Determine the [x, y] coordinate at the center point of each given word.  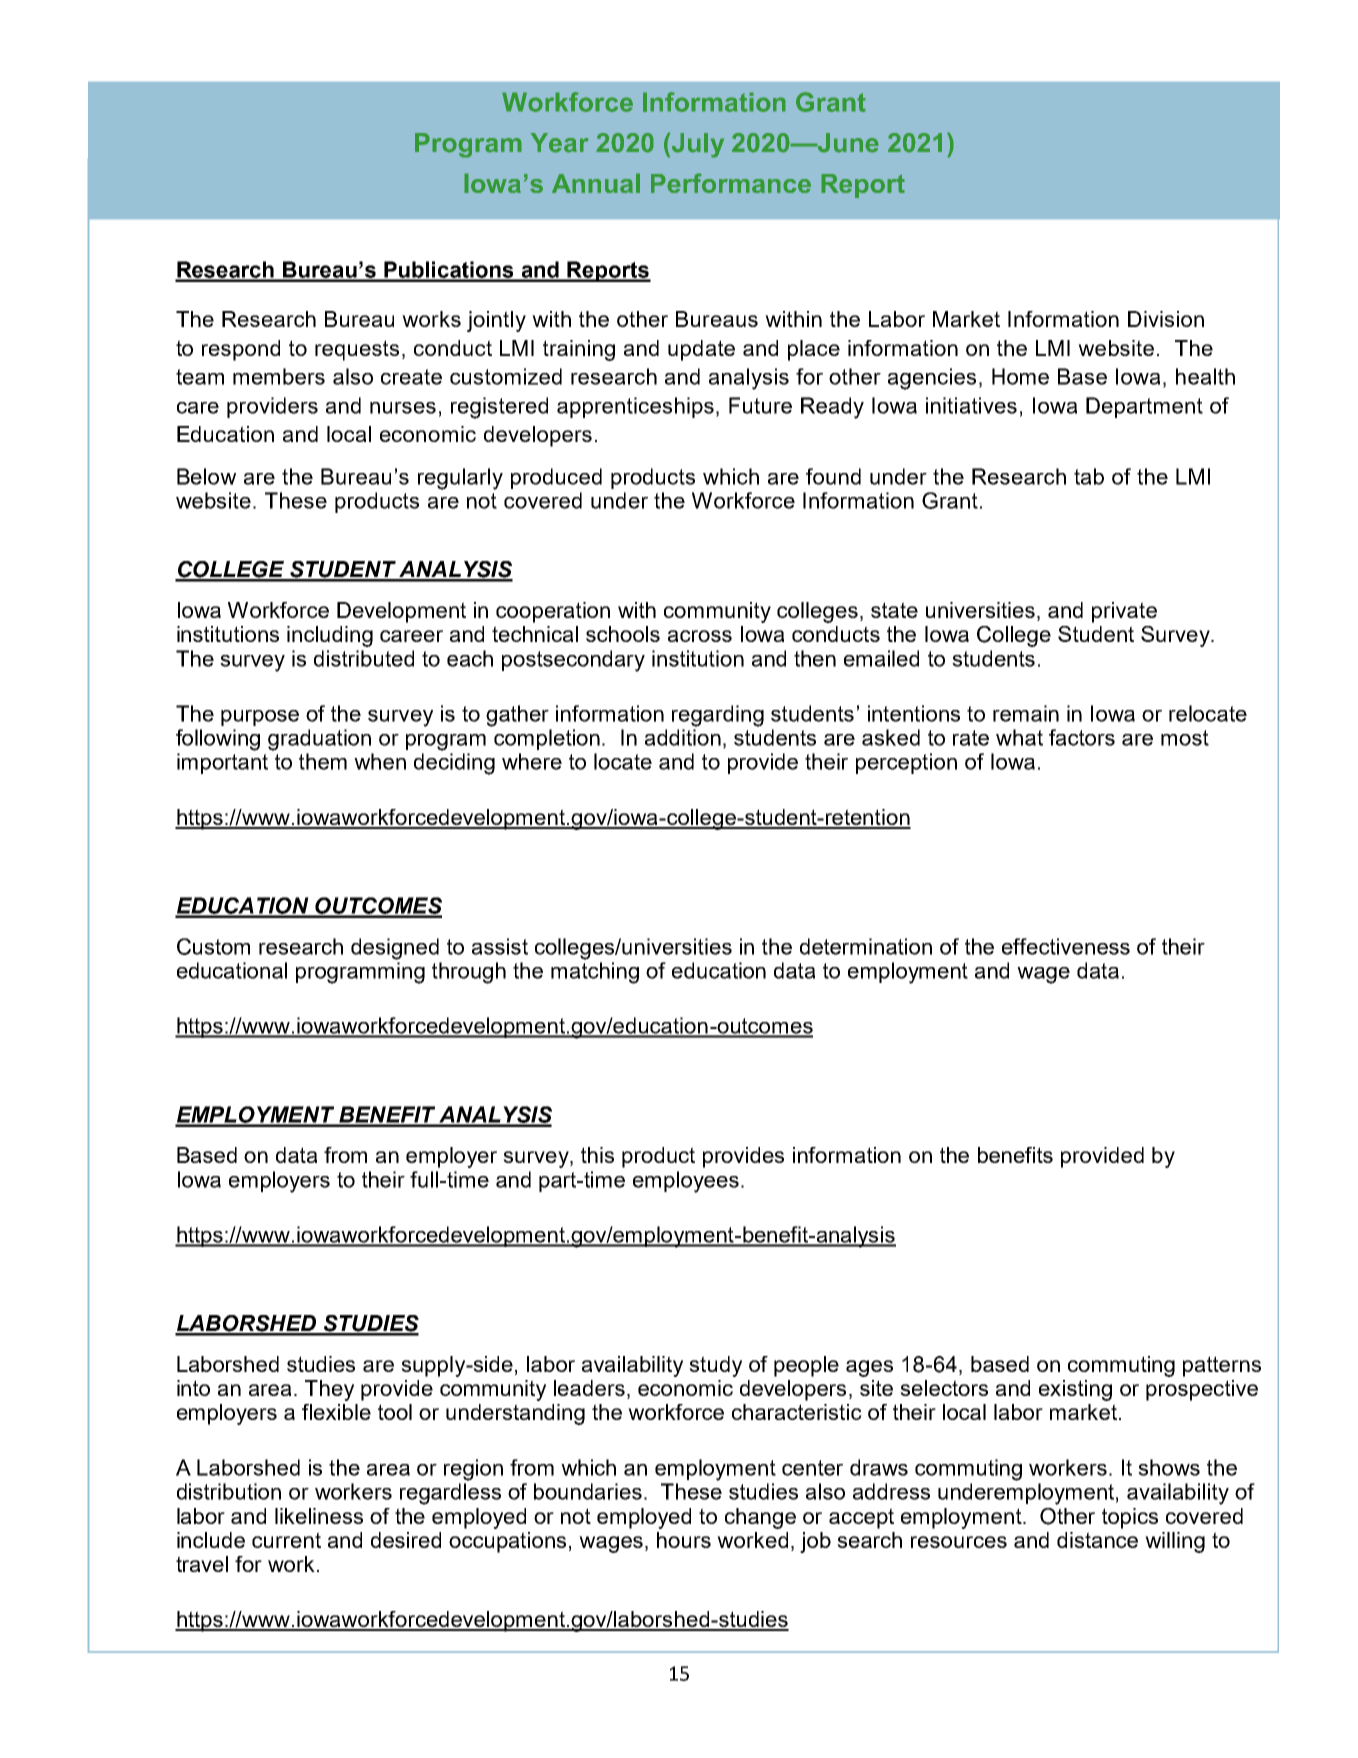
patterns [1222, 1366]
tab [1089, 476]
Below [206, 476]
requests [357, 350]
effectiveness [1066, 946]
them [323, 761]
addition [683, 737]
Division [1166, 319]
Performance [731, 183]
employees [686, 1182]
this [597, 1155]
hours [684, 1540]
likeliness [319, 1516]
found [833, 476]
